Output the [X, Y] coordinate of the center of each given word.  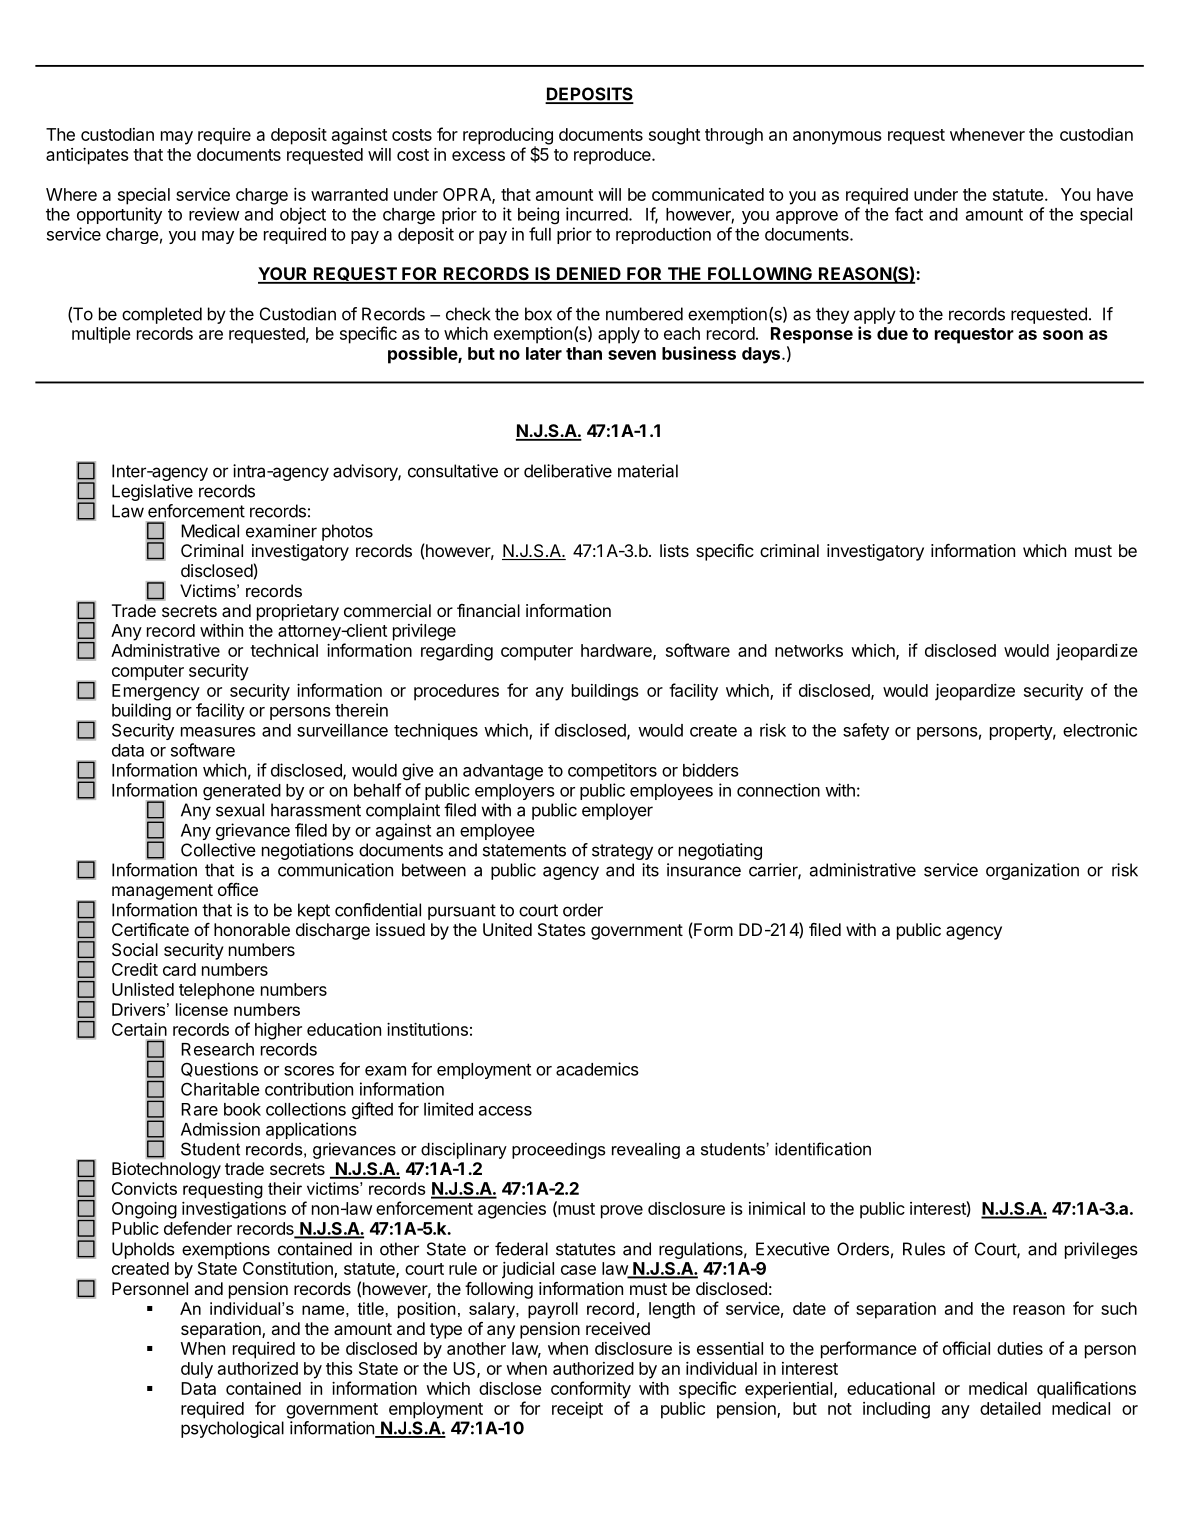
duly [197, 1370]
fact [909, 214]
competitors [612, 771]
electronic [1100, 730]
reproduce [613, 156]
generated [242, 792]
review [214, 214]
